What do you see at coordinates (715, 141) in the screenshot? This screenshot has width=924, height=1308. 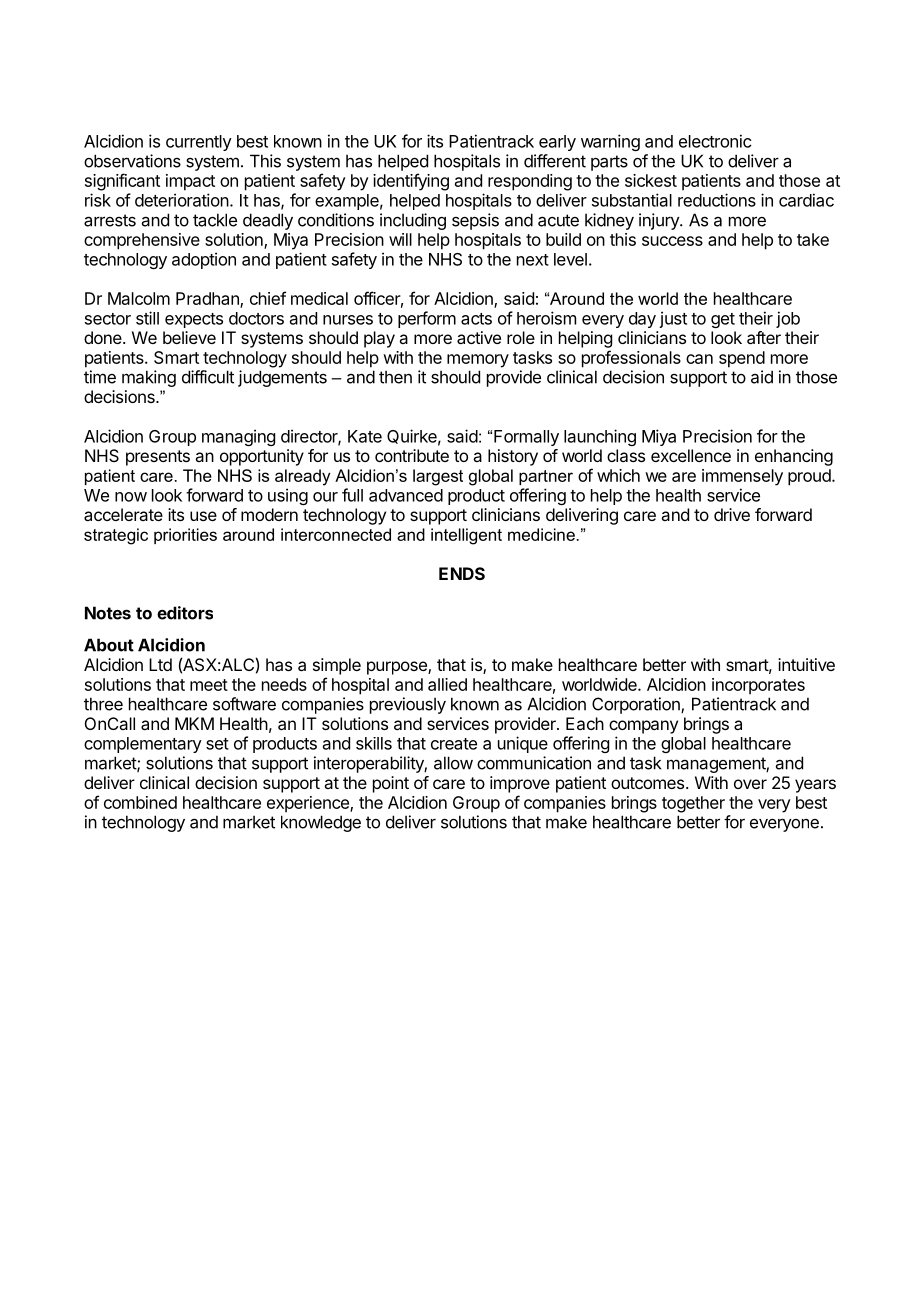 I see `electronic` at bounding box center [715, 141].
